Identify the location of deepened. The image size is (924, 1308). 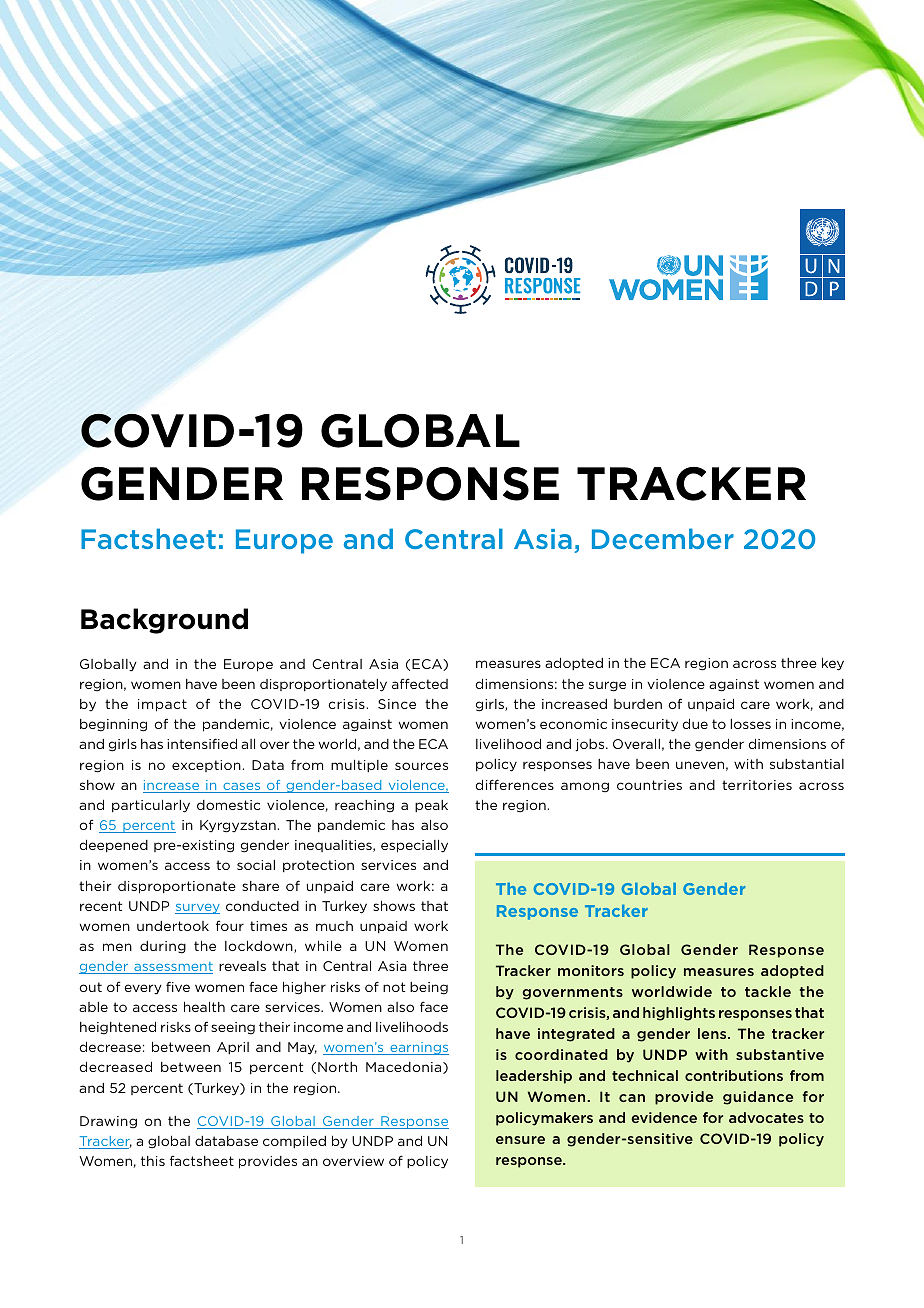
(114, 845).
